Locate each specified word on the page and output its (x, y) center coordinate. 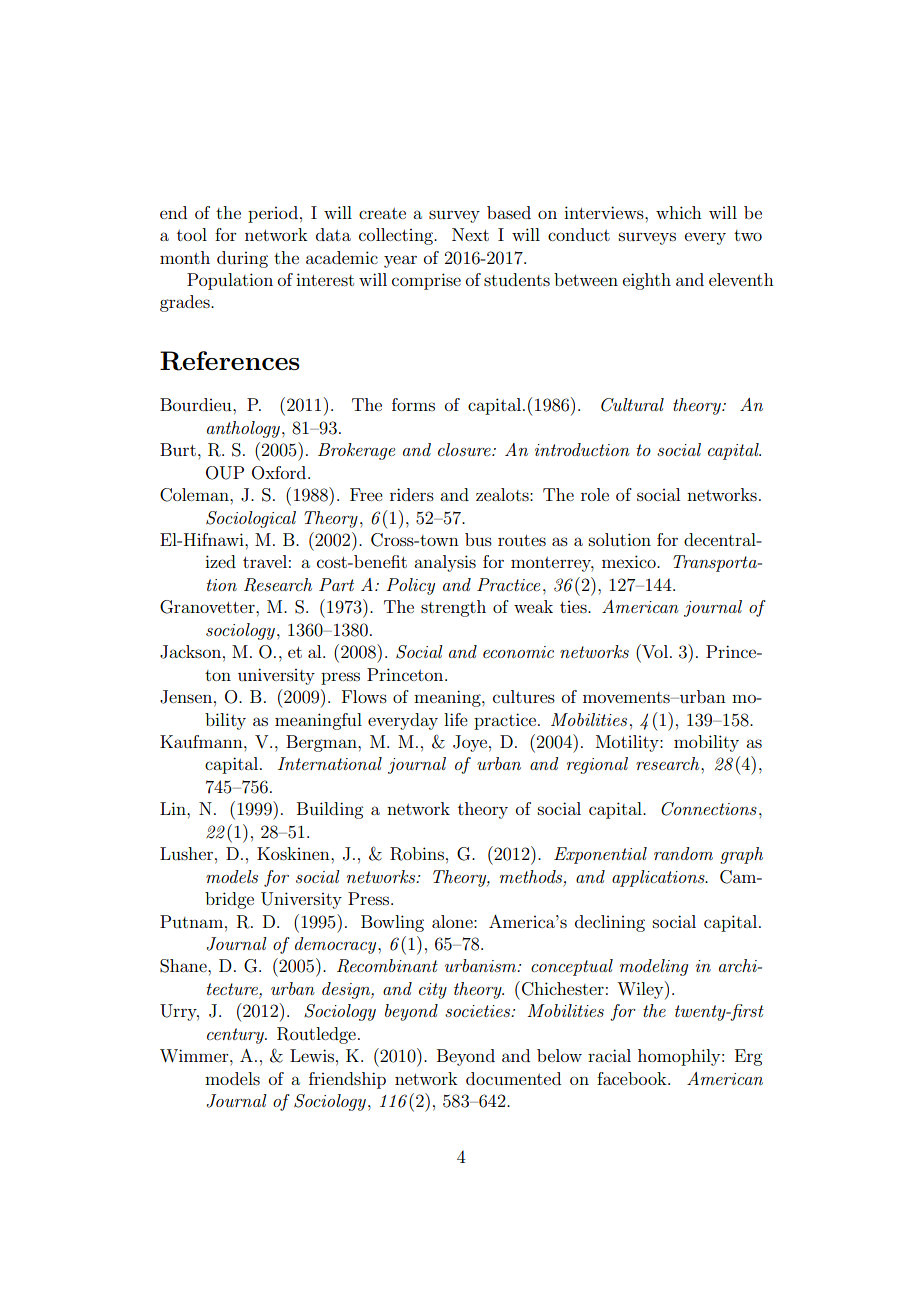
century (236, 1036)
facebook (633, 1078)
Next (470, 234)
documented (513, 1078)
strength (453, 608)
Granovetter (208, 607)
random (683, 853)
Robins (417, 854)
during (242, 259)
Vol (654, 651)
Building (330, 810)
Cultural (632, 405)
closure (465, 449)
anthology (243, 429)
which (679, 212)
